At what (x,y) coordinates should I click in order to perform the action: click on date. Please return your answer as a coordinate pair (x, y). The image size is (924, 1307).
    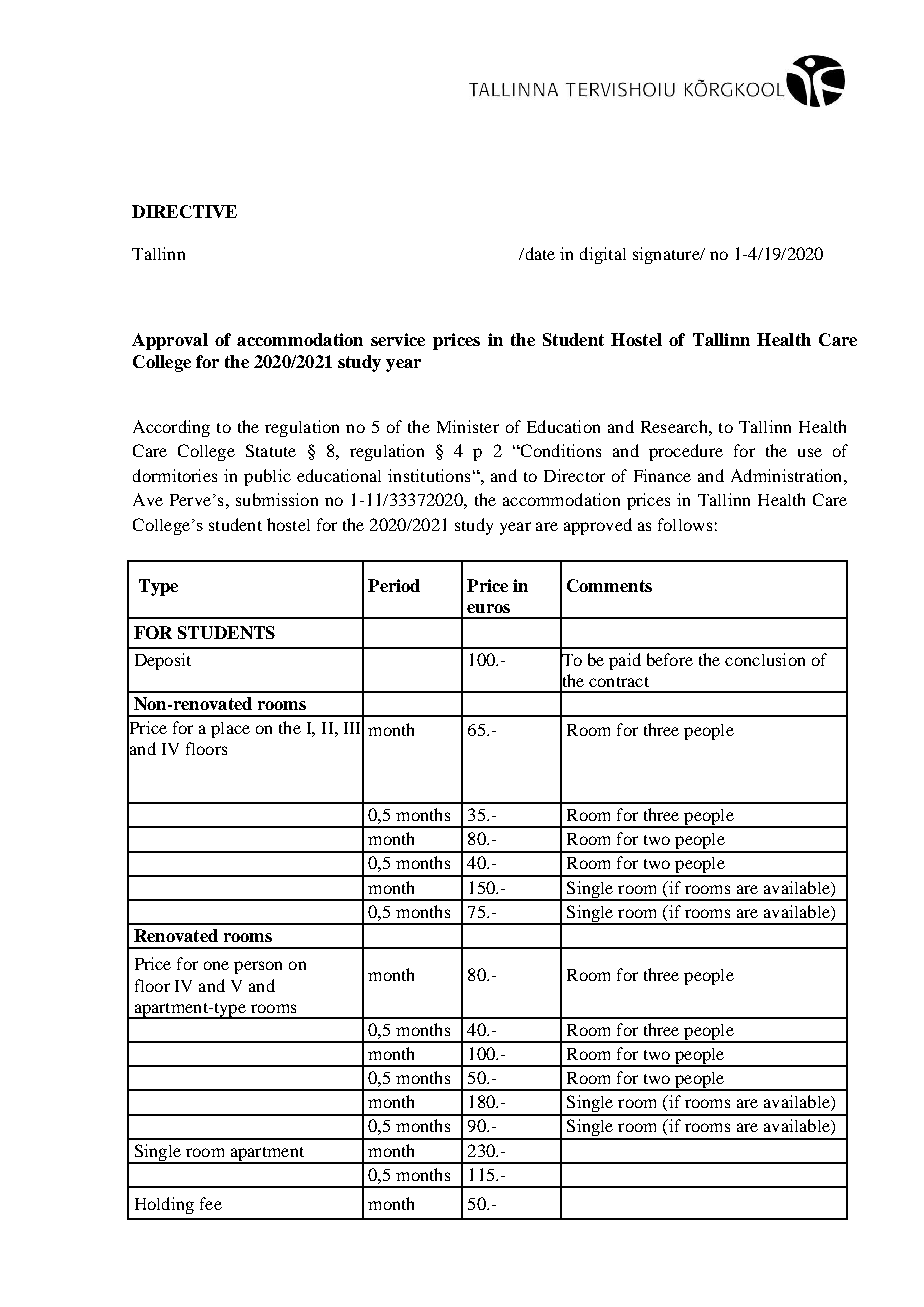
    Looking at the image, I should click on (539, 253).
